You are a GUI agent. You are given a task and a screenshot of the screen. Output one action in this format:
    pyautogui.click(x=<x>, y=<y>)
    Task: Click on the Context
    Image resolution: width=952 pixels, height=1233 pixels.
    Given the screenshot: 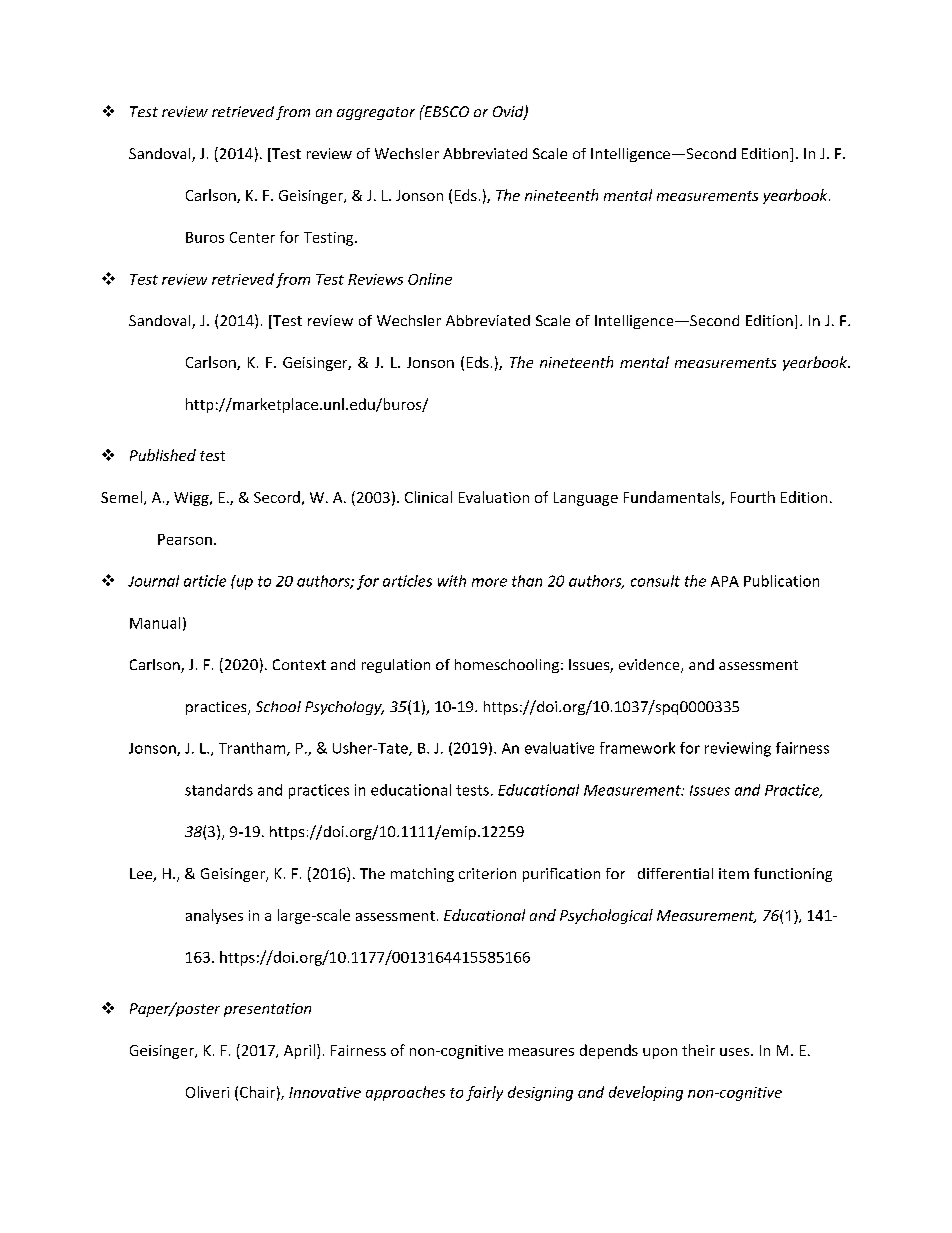 What is the action you would take?
    pyautogui.click(x=299, y=664)
